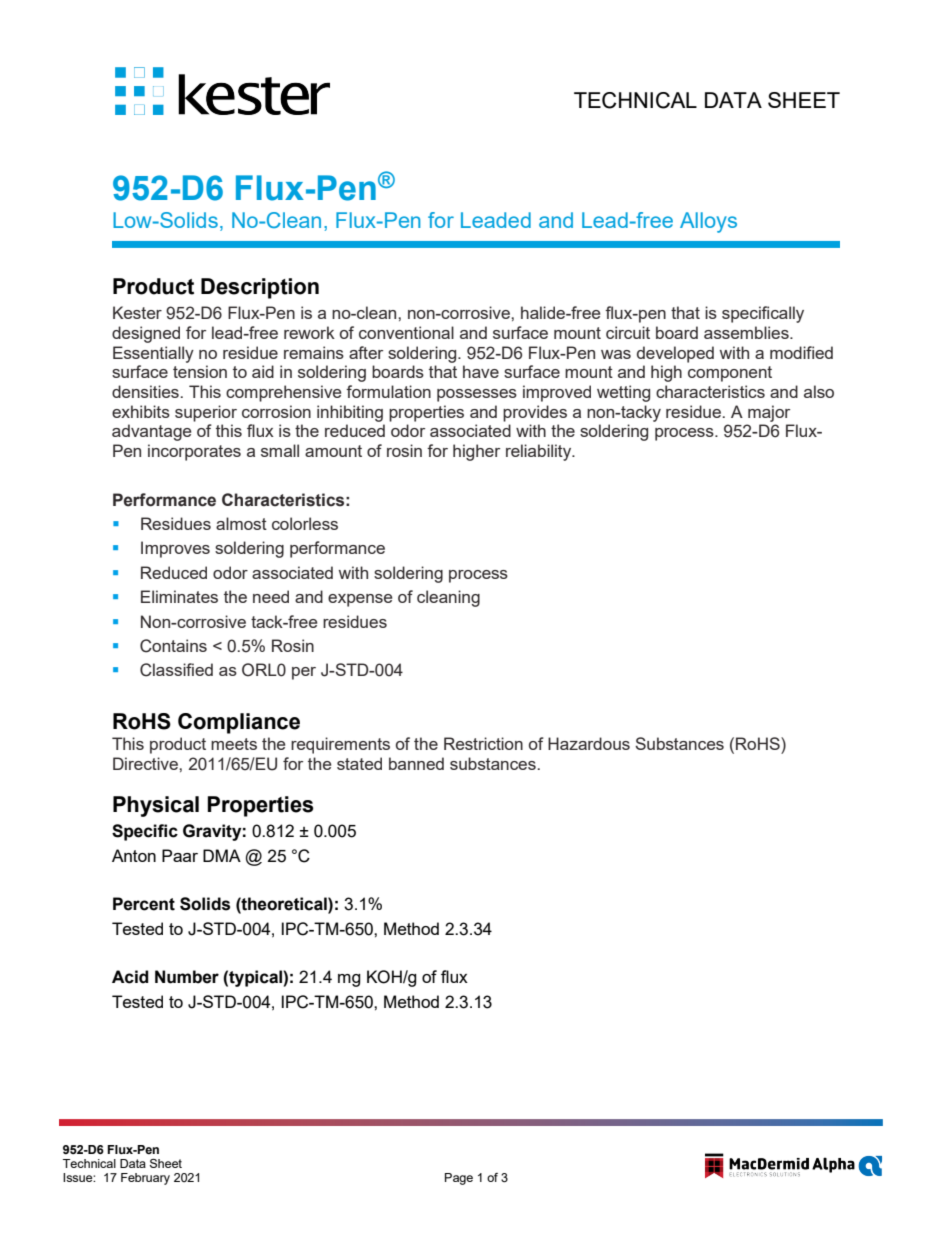 The height and width of the screenshot is (1233, 952). I want to click on banned, so click(416, 763).
